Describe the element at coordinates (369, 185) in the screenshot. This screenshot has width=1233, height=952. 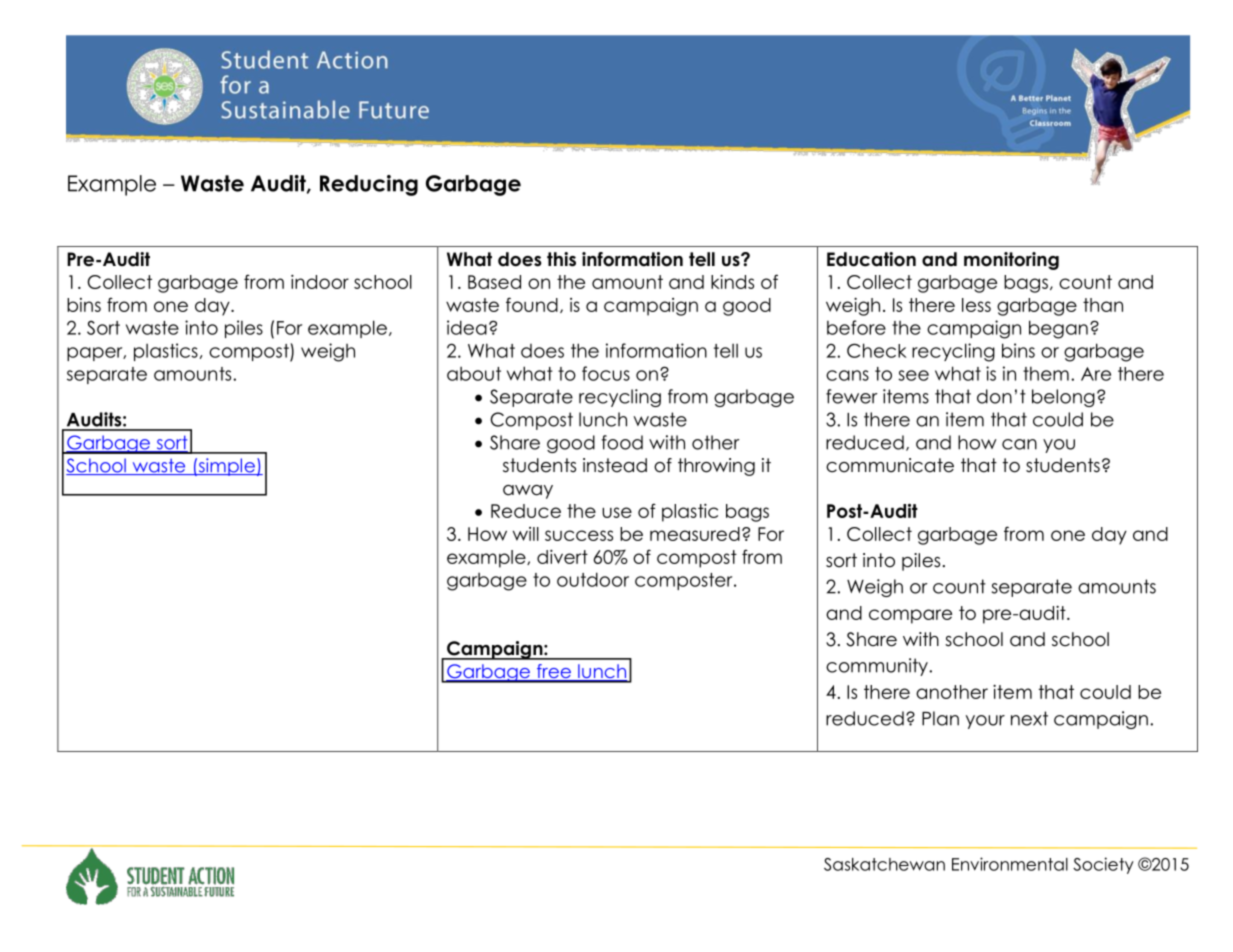
I see `Reducing` at that location.
